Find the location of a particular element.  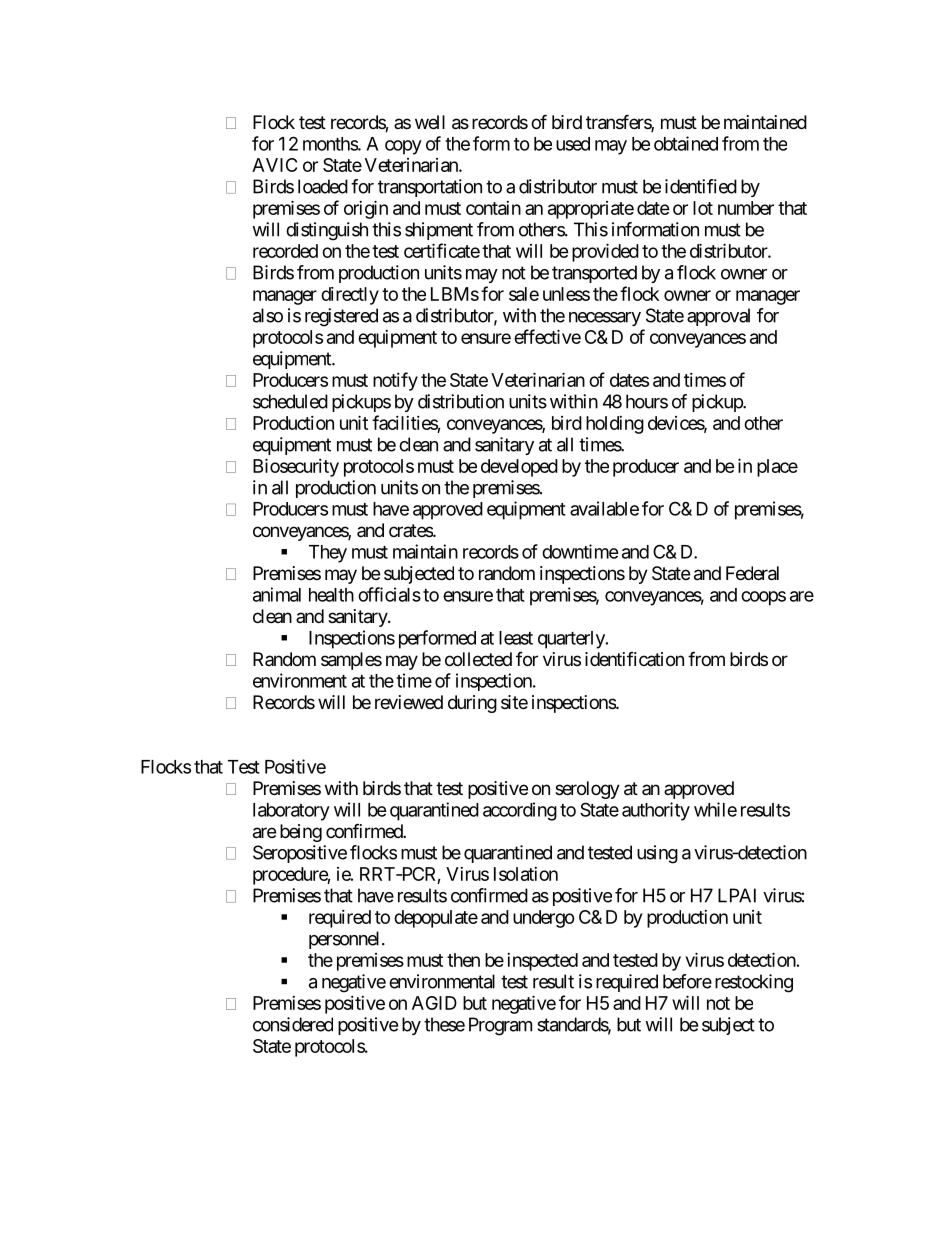

during is located at coordinates (472, 704).
